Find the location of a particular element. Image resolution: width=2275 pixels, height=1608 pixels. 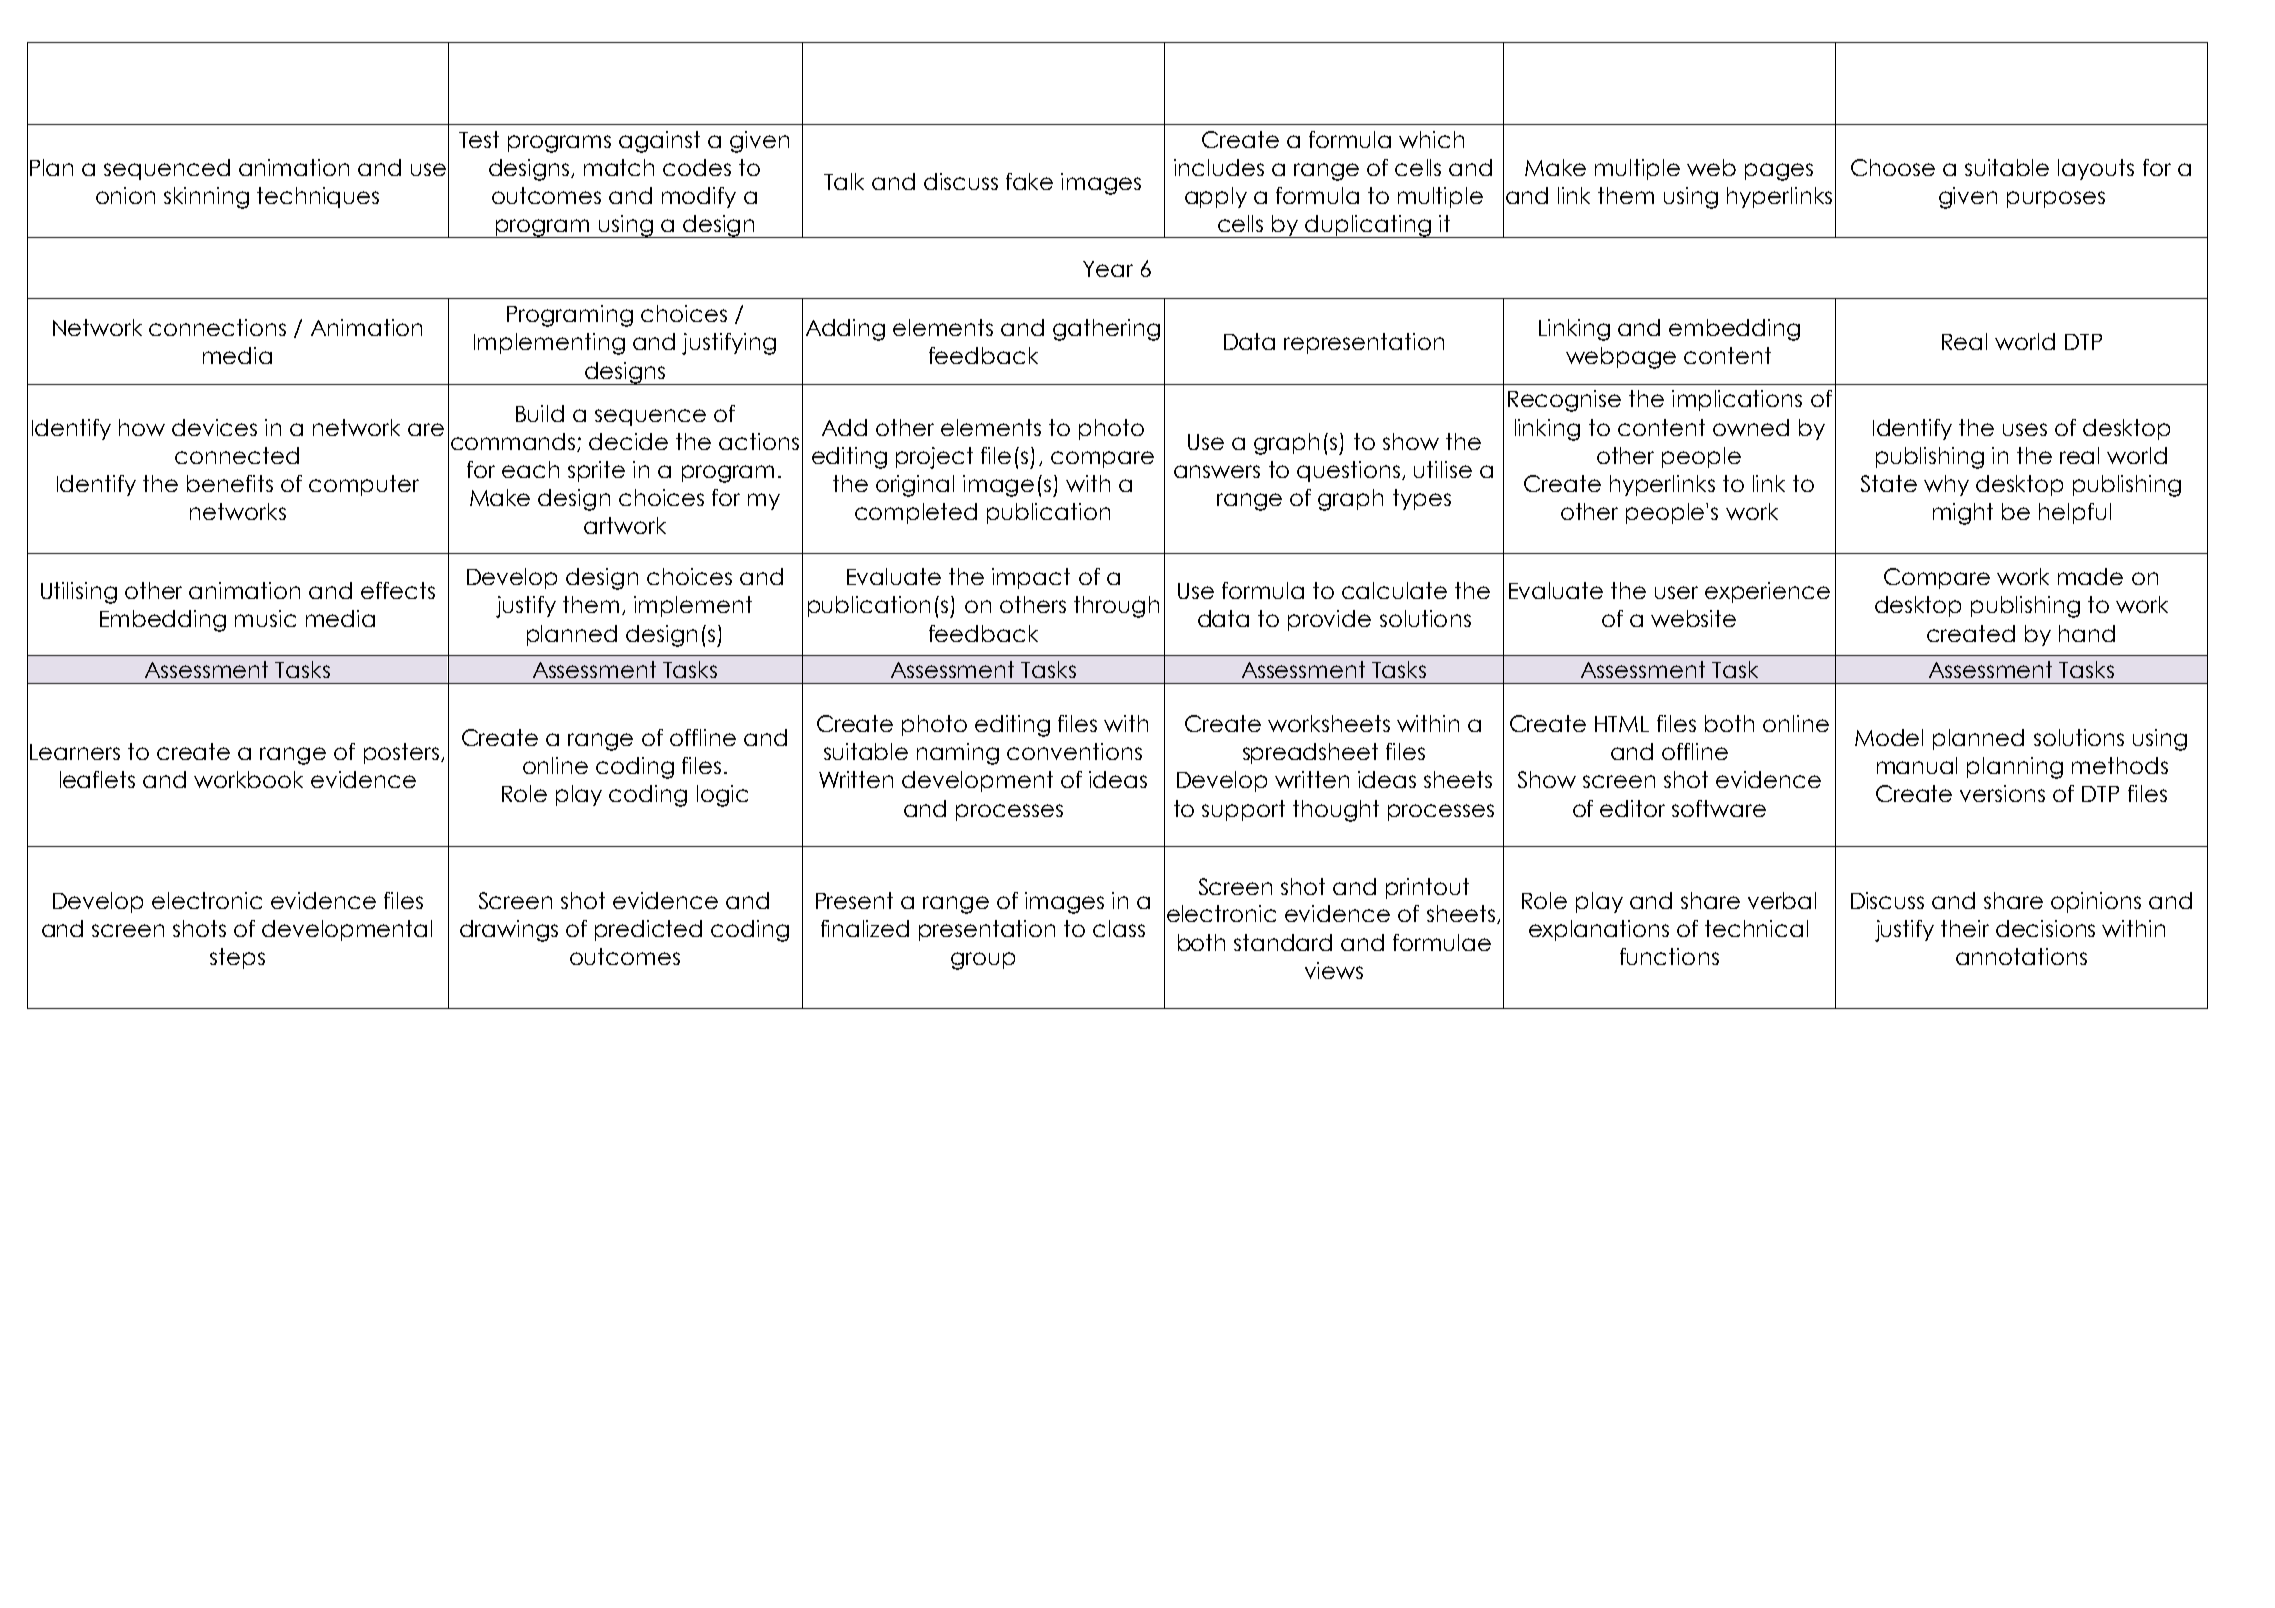

techniques is located at coordinates (318, 197).
